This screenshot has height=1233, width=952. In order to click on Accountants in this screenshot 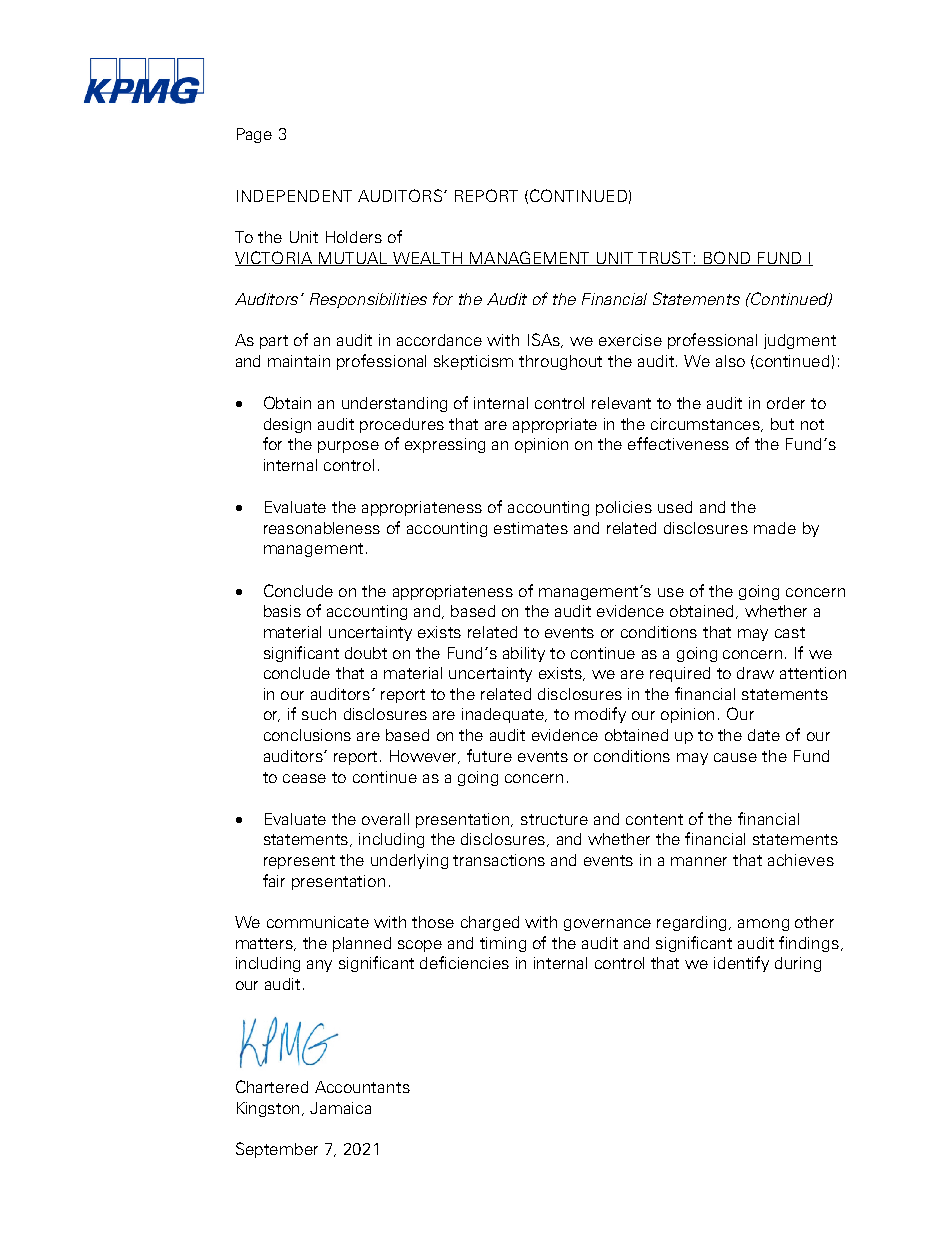, I will do `click(362, 1087)`.
